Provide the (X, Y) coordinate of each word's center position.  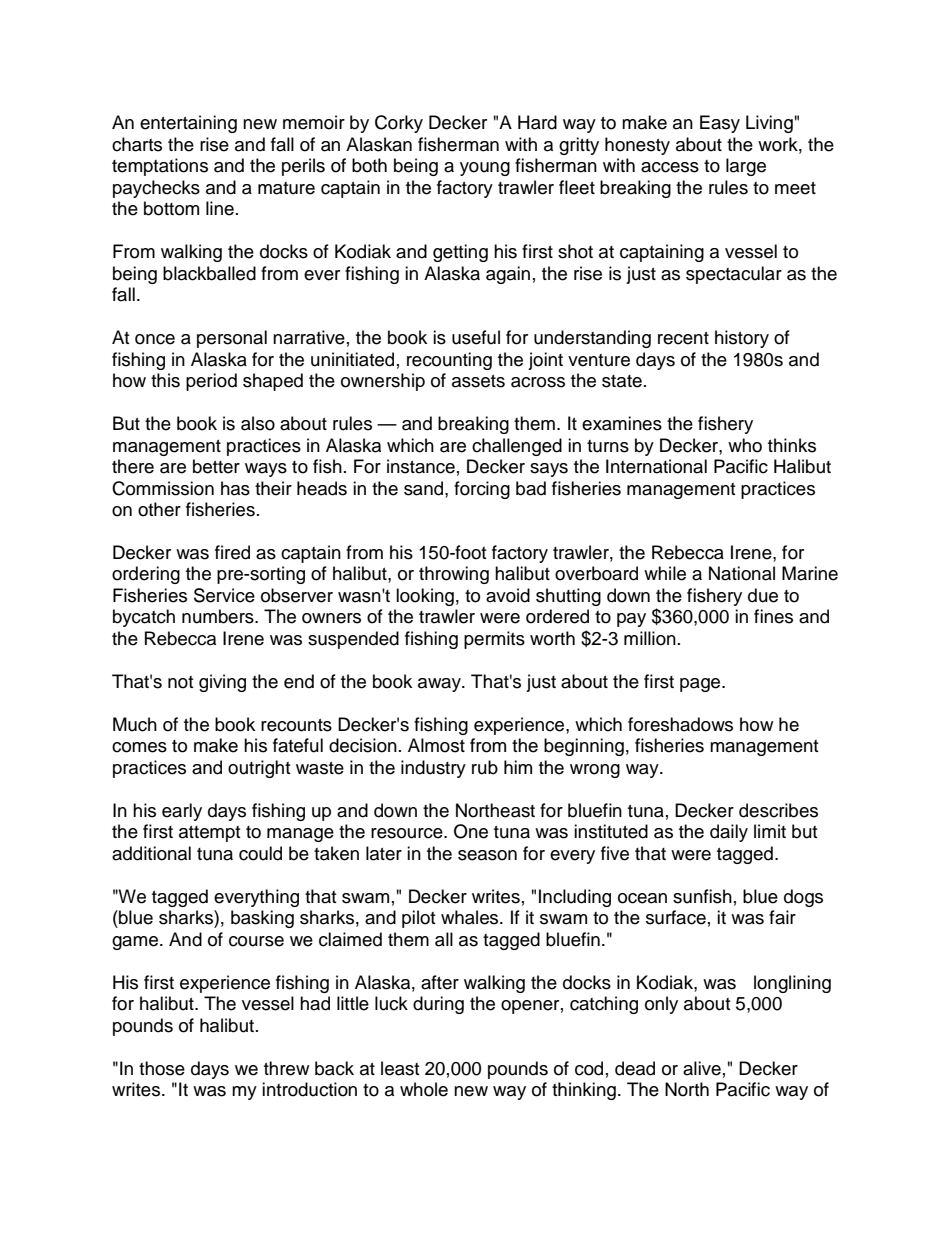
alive (702, 1068)
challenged (517, 447)
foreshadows (680, 724)
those (162, 1068)
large (746, 167)
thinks (792, 445)
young (485, 169)
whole (424, 1089)
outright (259, 769)
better (216, 466)
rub (485, 767)
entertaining (188, 124)
